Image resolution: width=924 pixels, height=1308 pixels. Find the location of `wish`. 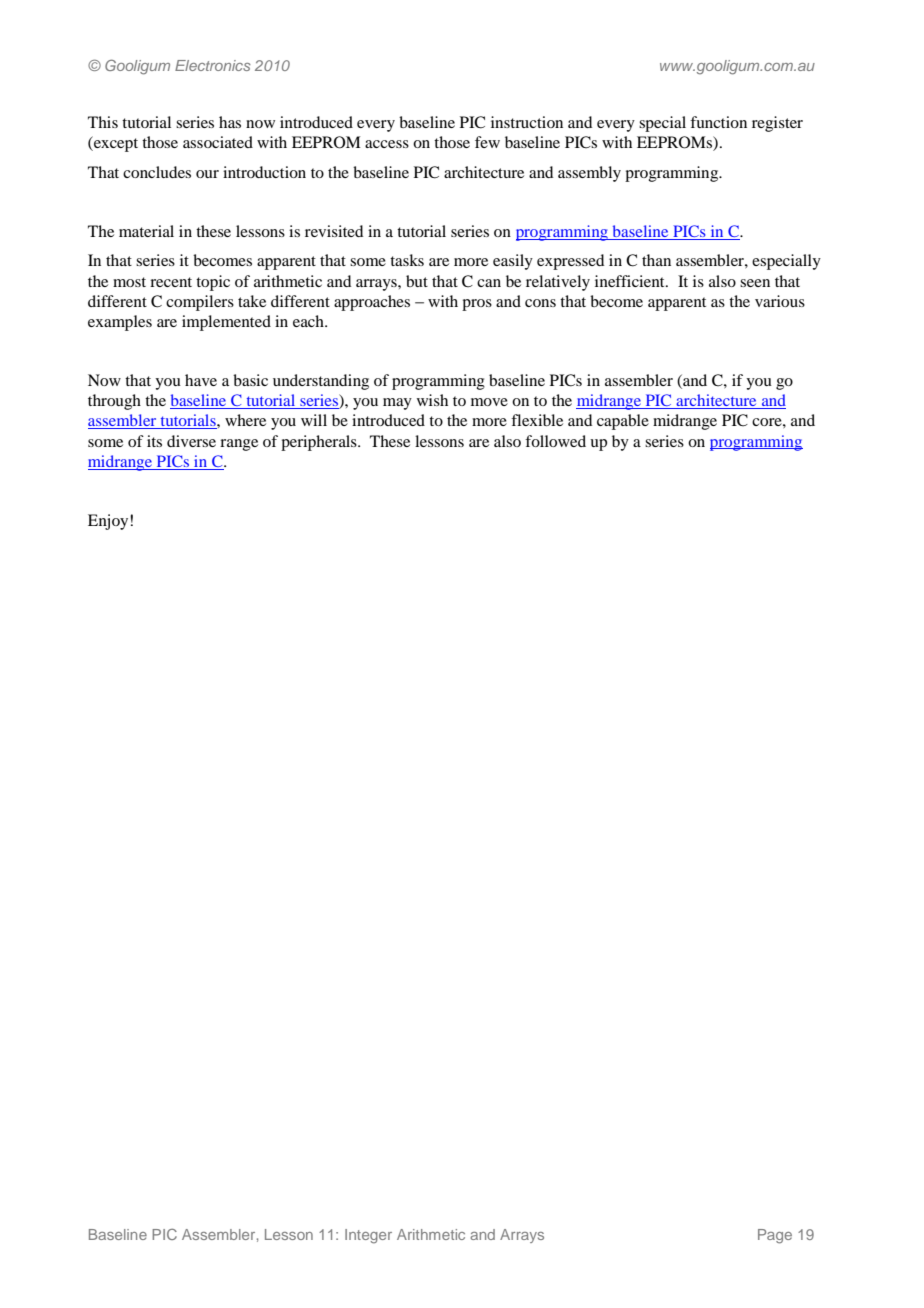

wish is located at coordinates (432, 400).
